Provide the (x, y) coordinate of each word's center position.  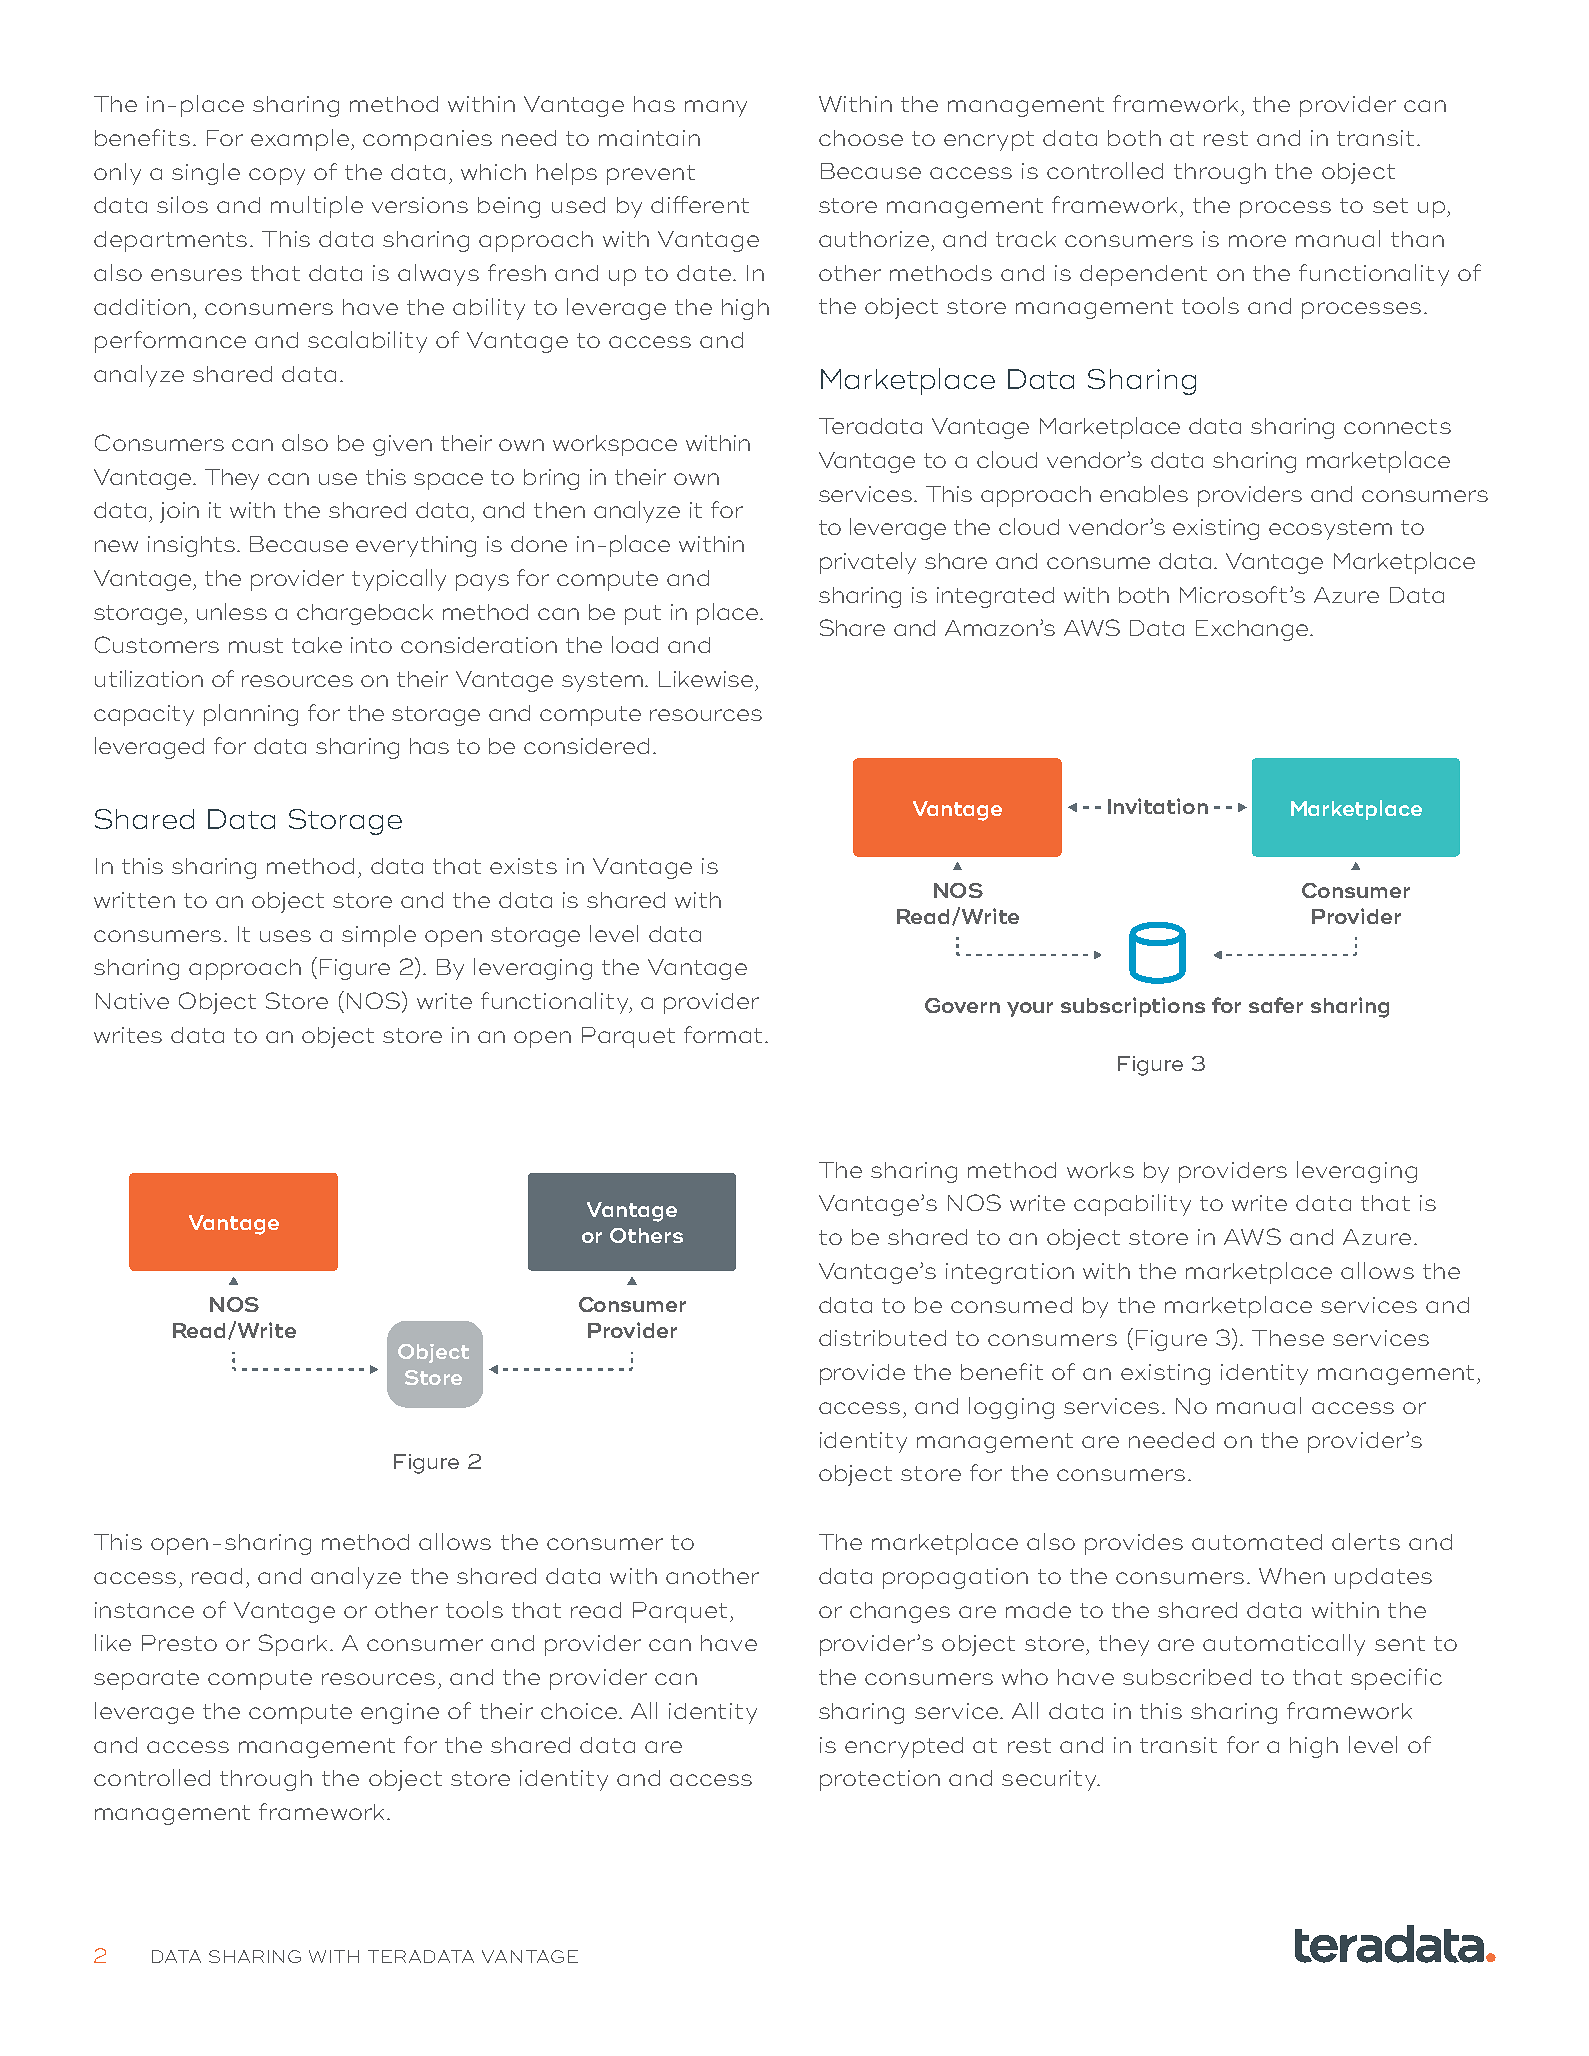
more (1257, 241)
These (1288, 1338)
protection (880, 1780)
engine (400, 1713)
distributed (882, 1338)
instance (144, 1610)
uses (285, 936)
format (723, 1034)
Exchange (1253, 630)
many (716, 108)
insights (193, 546)
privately (868, 563)
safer (1276, 1005)
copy (277, 176)
